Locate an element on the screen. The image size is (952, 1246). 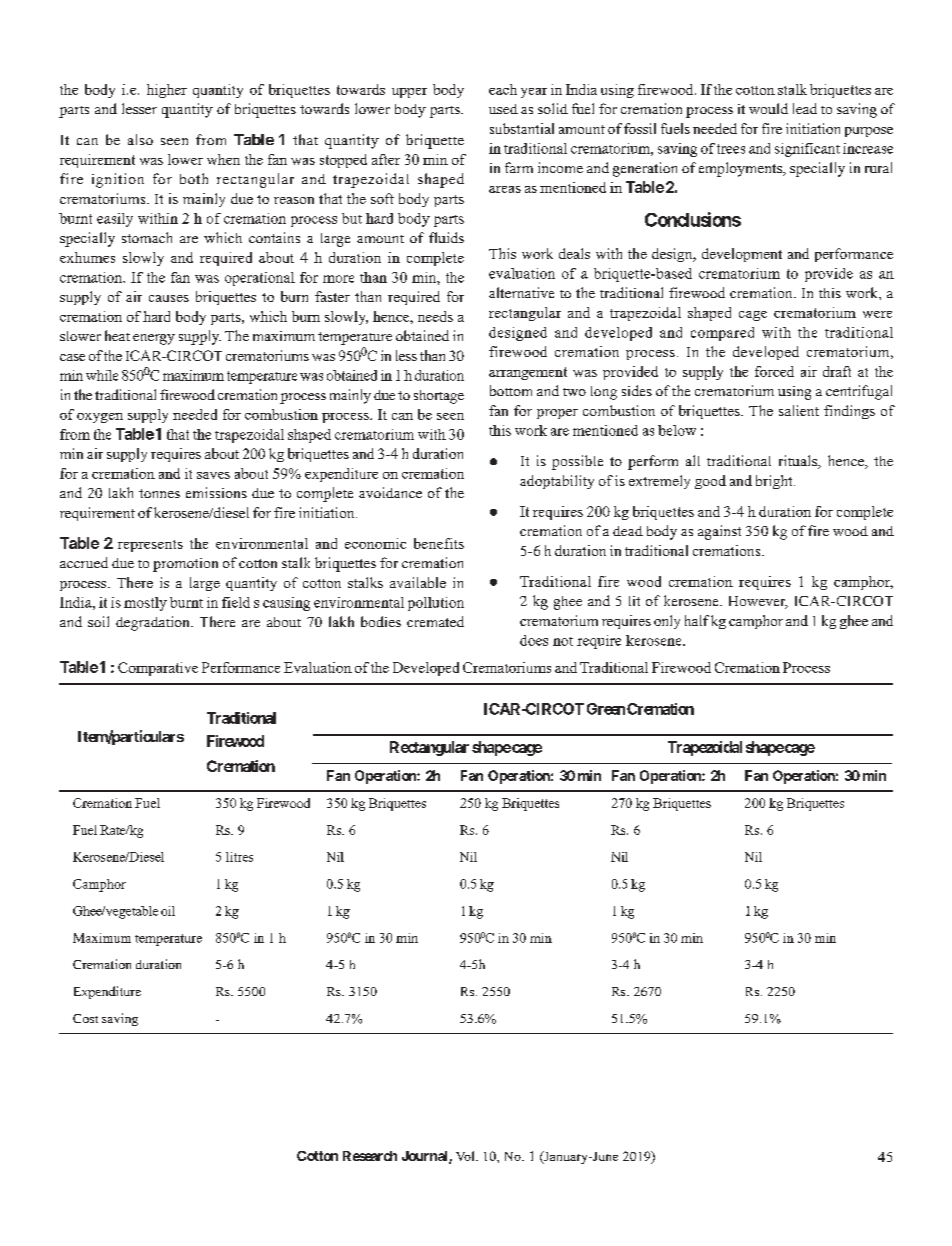
Cost is located at coordinates (85, 1018).
